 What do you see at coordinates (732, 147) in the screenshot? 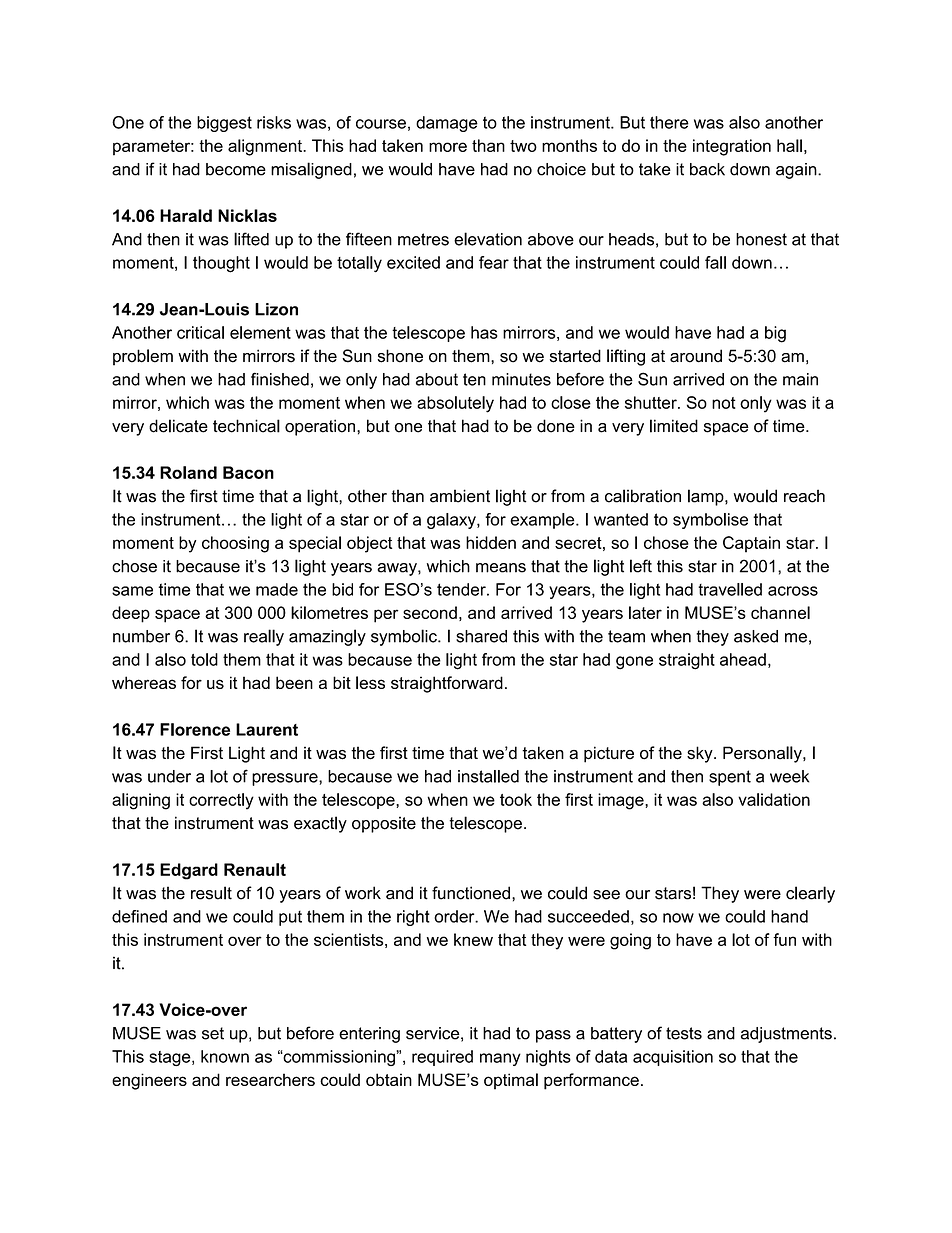
I see `integration` at bounding box center [732, 147].
